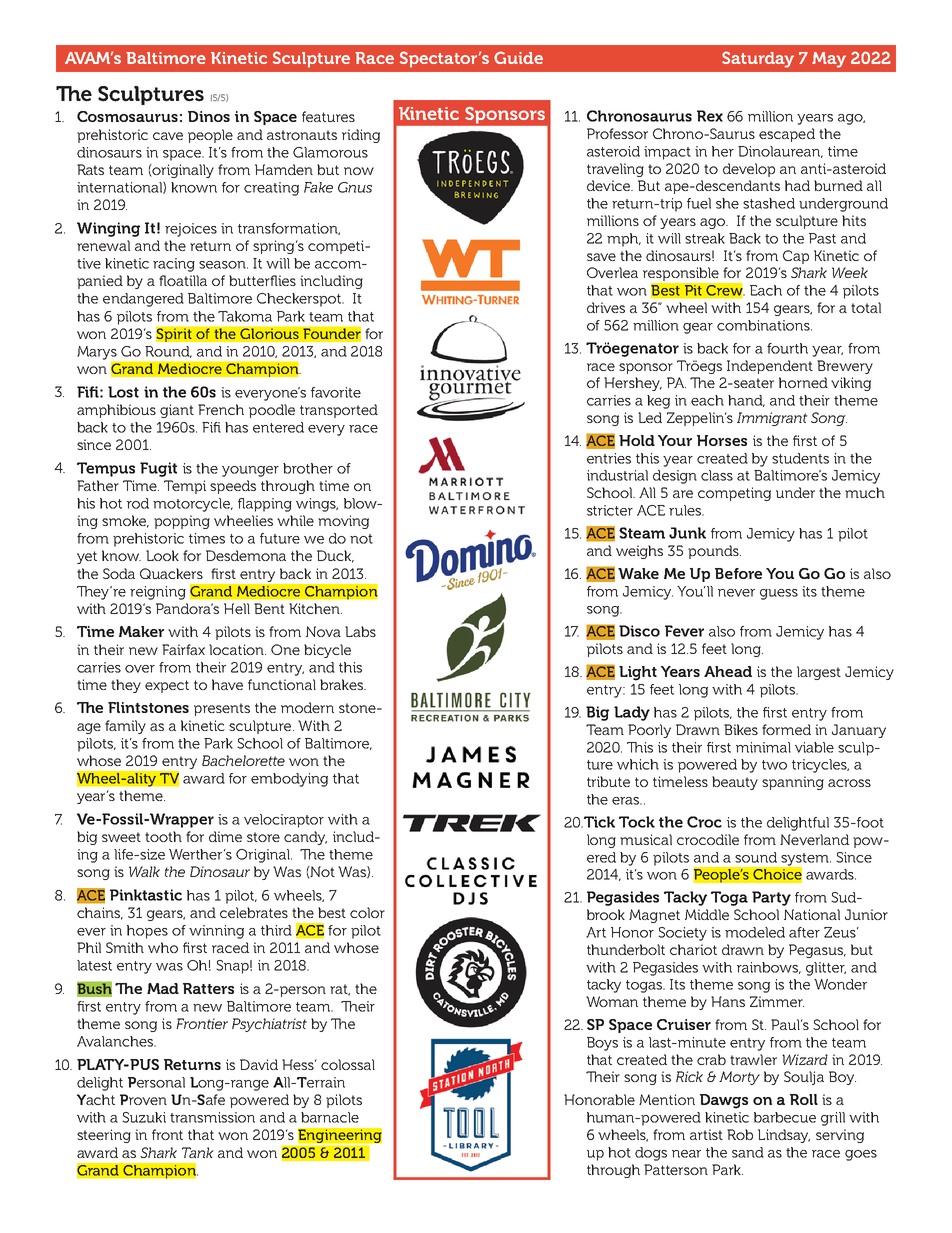  What do you see at coordinates (158, 593) in the screenshot?
I see `reigning` at bounding box center [158, 593].
